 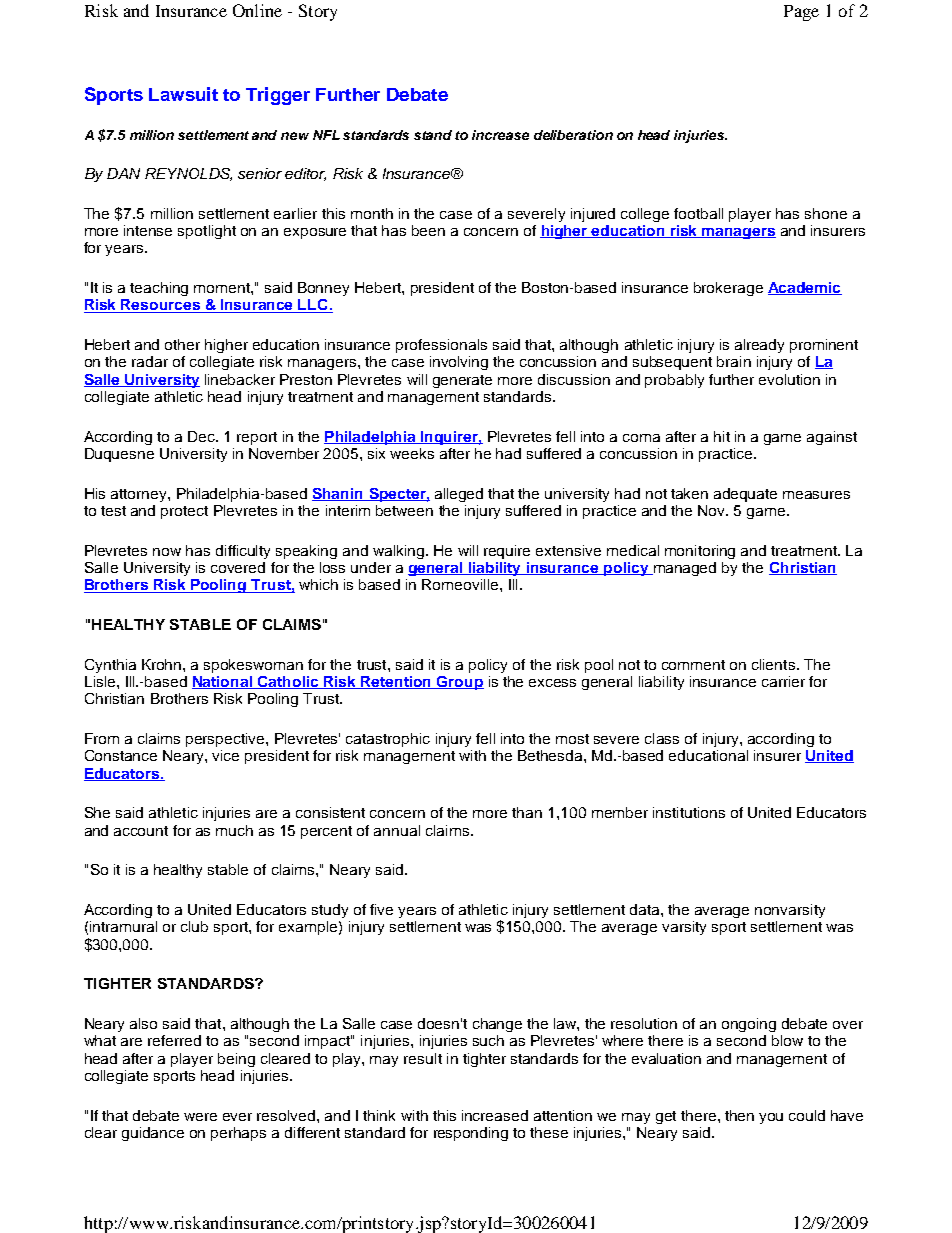 What do you see at coordinates (507, 552) in the page?
I see `require` at bounding box center [507, 552].
